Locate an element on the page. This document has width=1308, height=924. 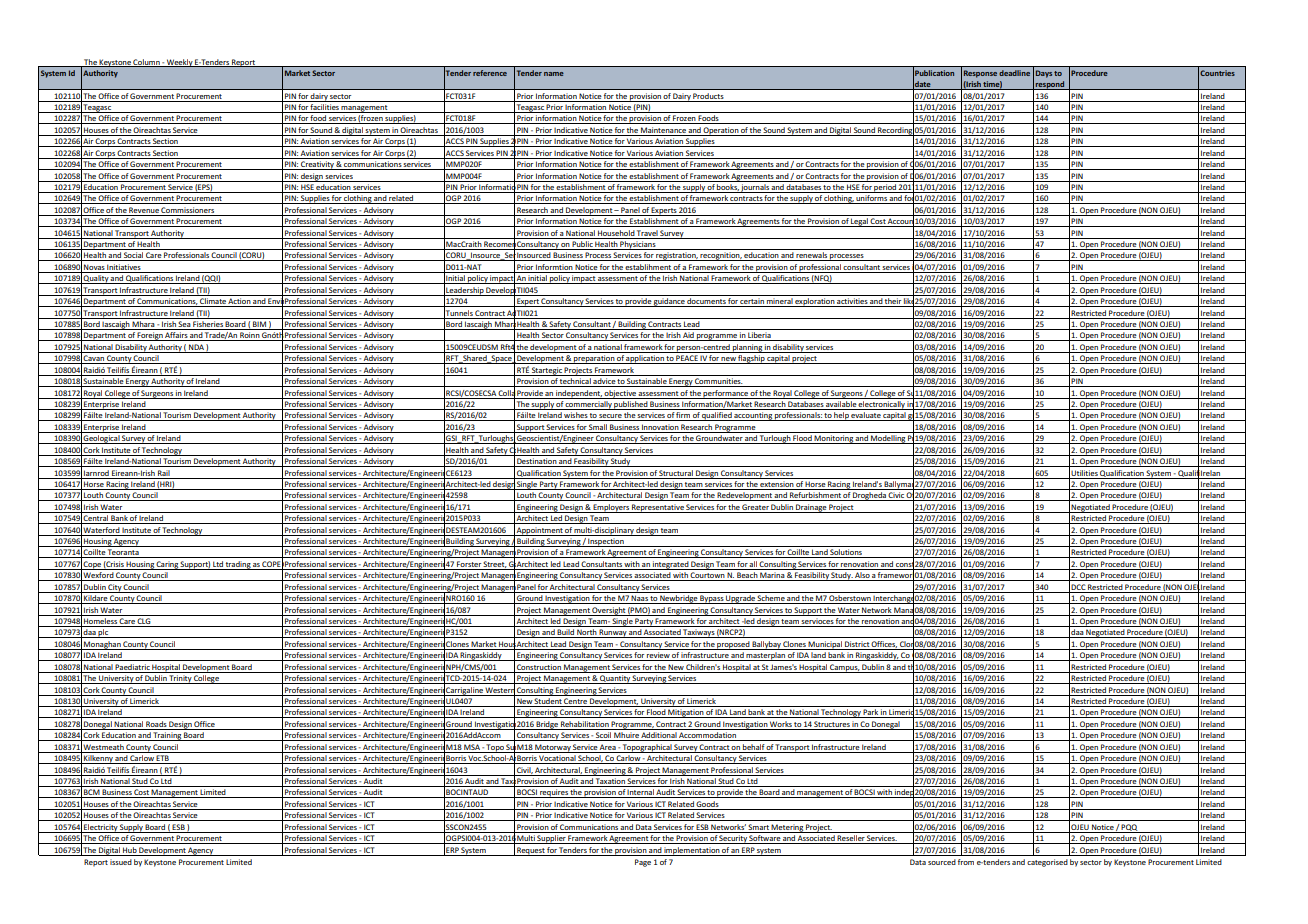
implementation is located at coordinates (692, 851).
